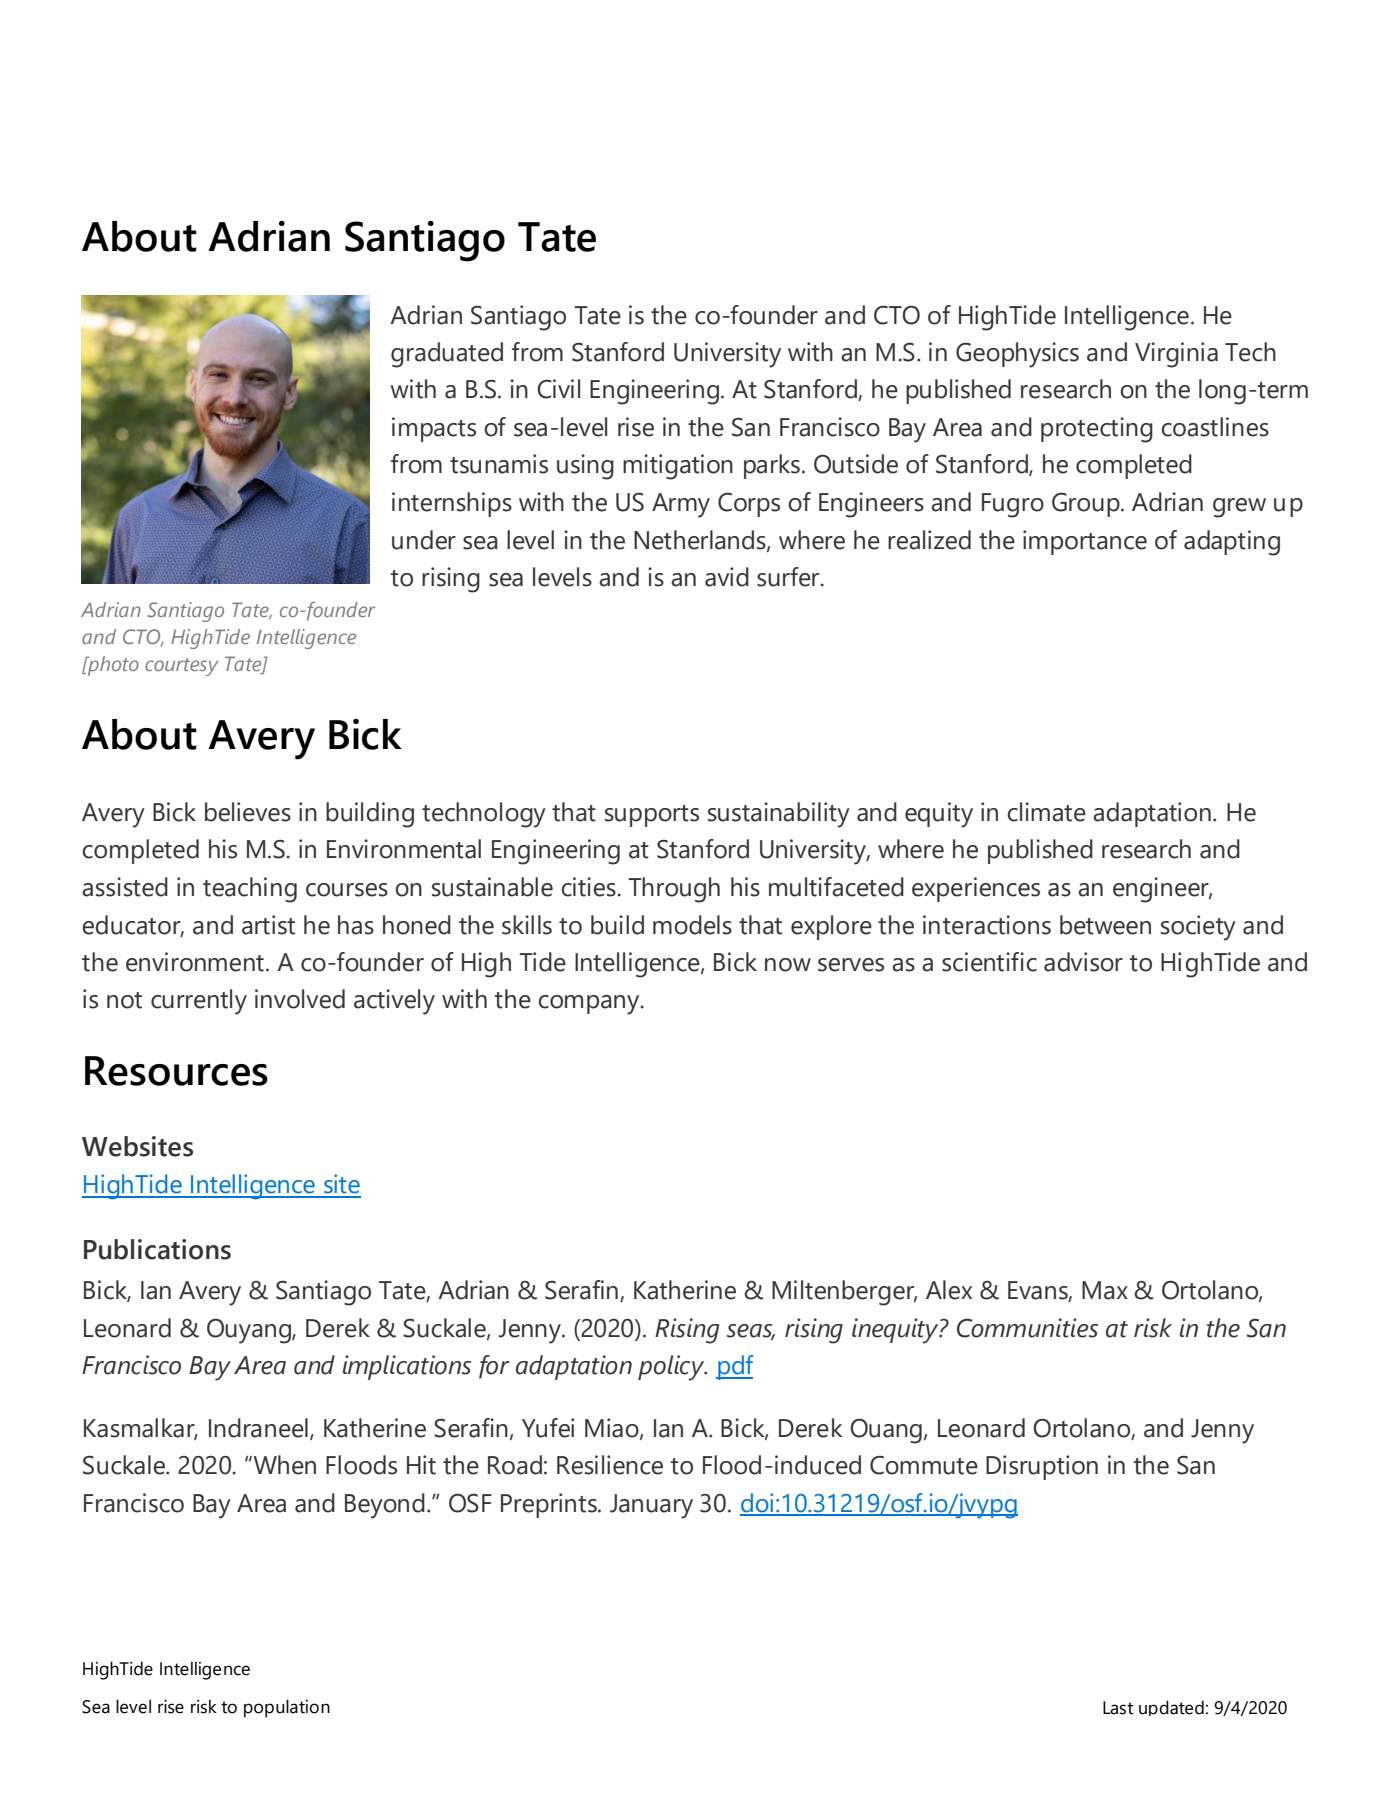  Describe the element at coordinates (788, 965) in the document. I see `now` at that location.
